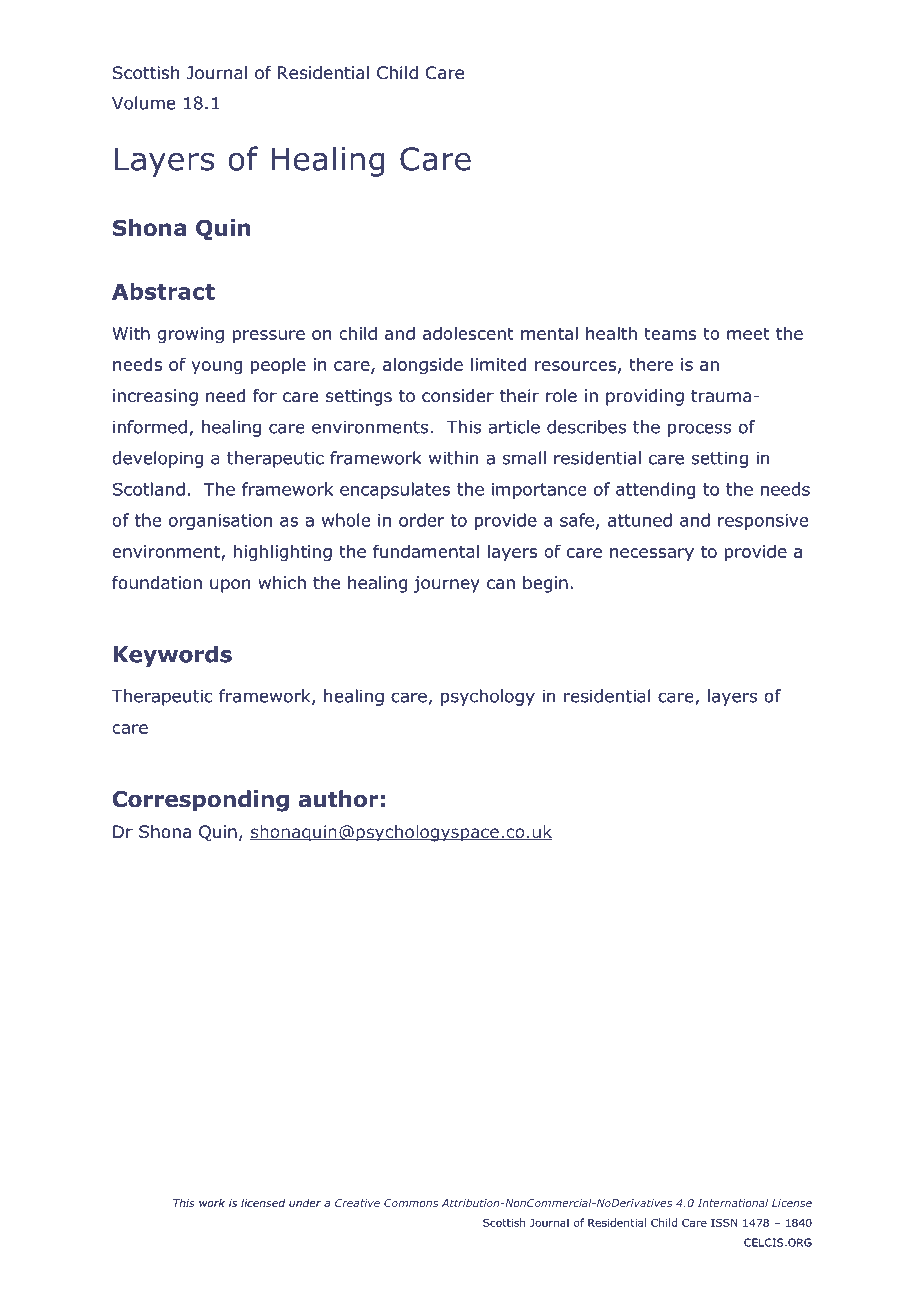 The width and height of the page is (924, 1308). I want to click on attending, so click(655, 490).
